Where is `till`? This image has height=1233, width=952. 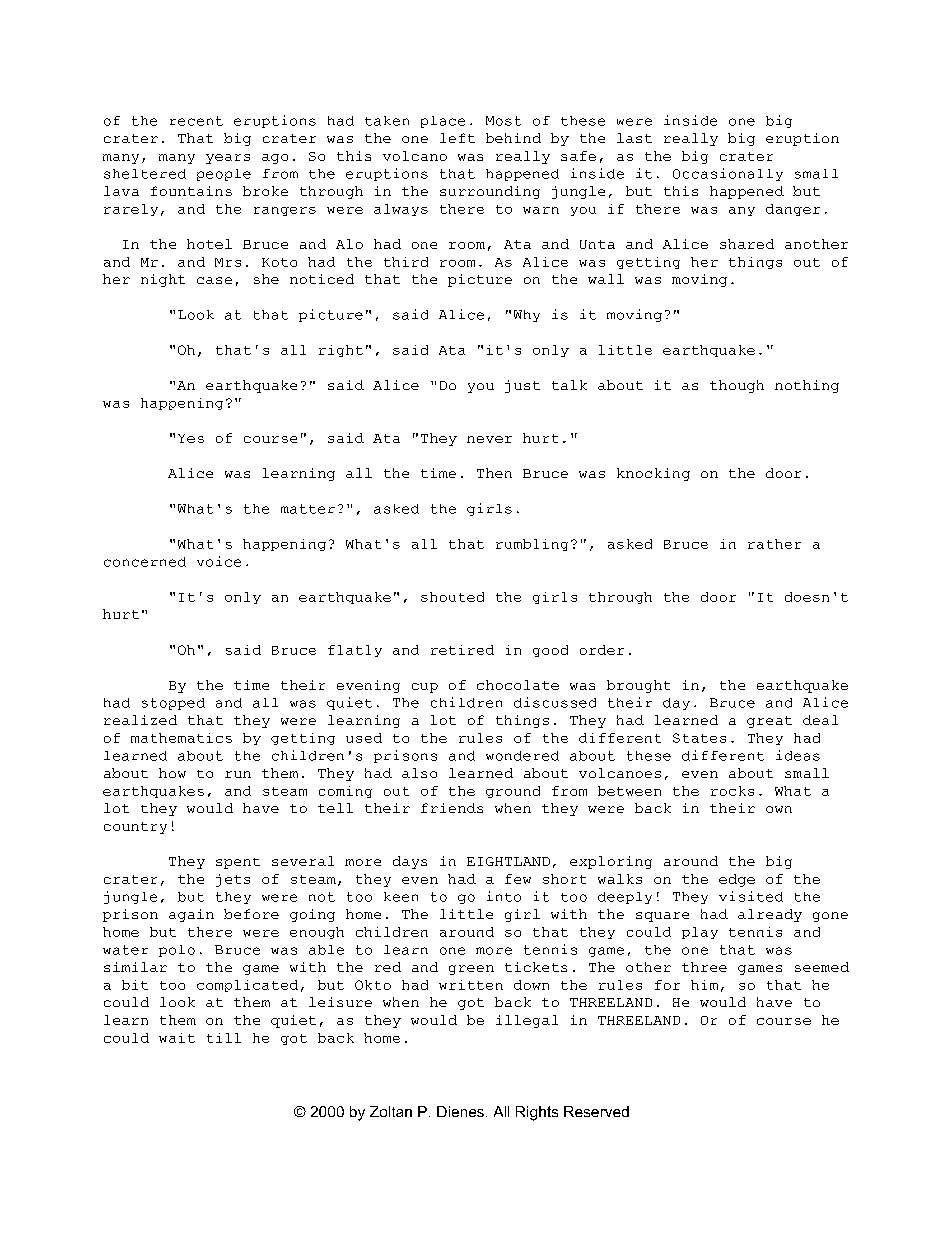
till is located at coordinates (224, 1038).
